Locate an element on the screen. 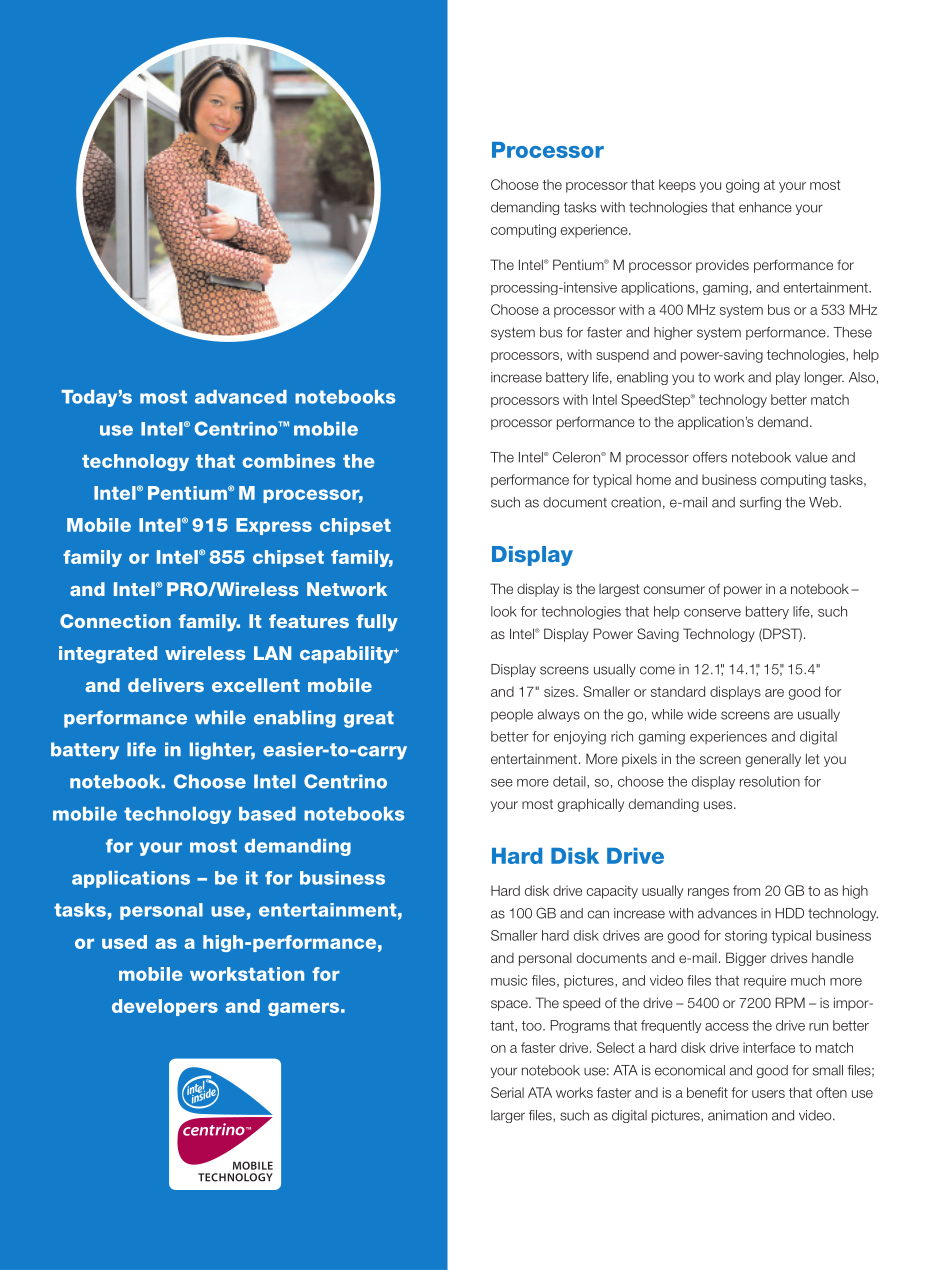 Image resolution: width=952 pixels, height=1270 pixels. delivers is located at coordinates (166, 685).
